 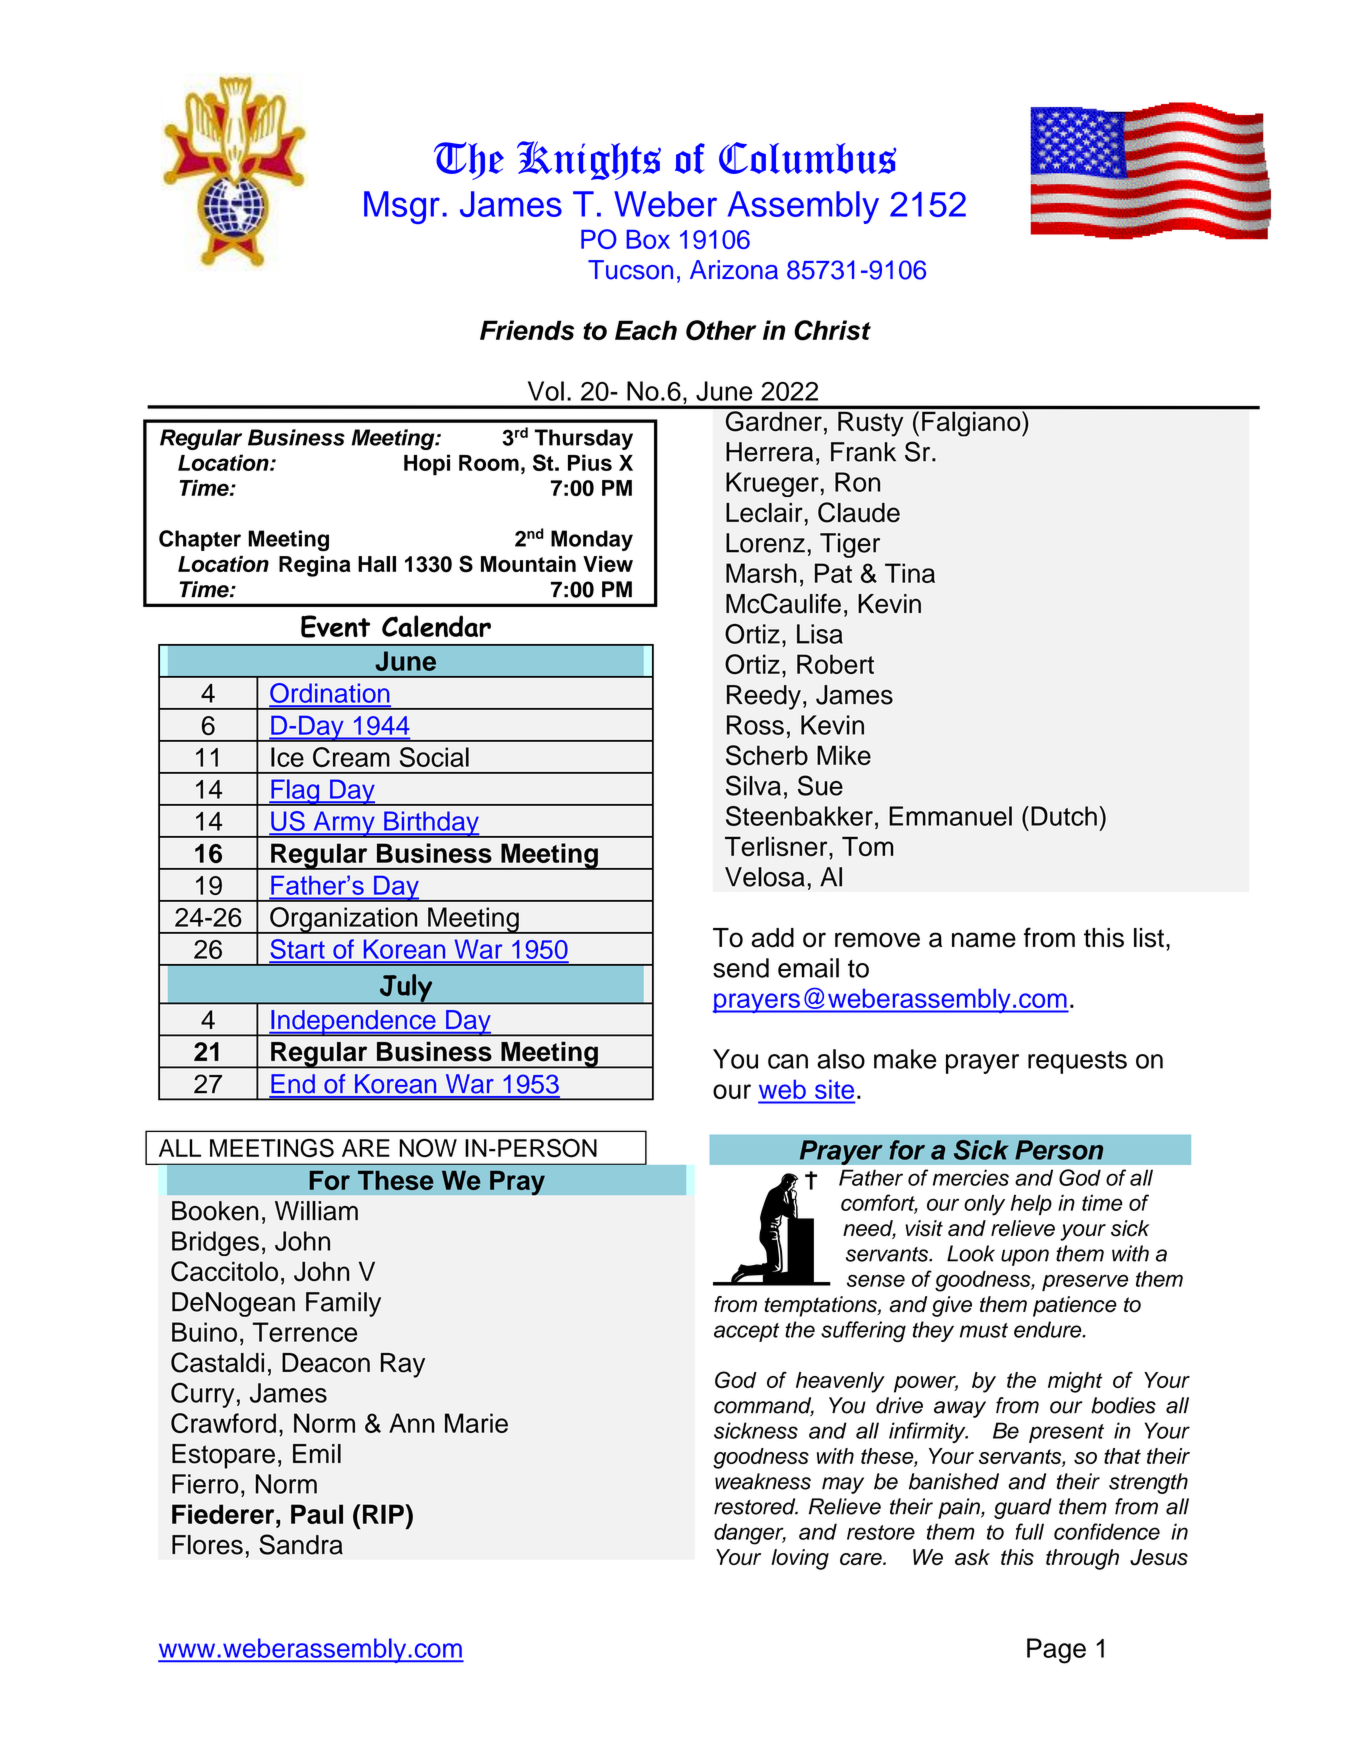 What do you see at coordinates (648, 239) in the screenshot?
I see `Box` at bounding box center [648, 239].
